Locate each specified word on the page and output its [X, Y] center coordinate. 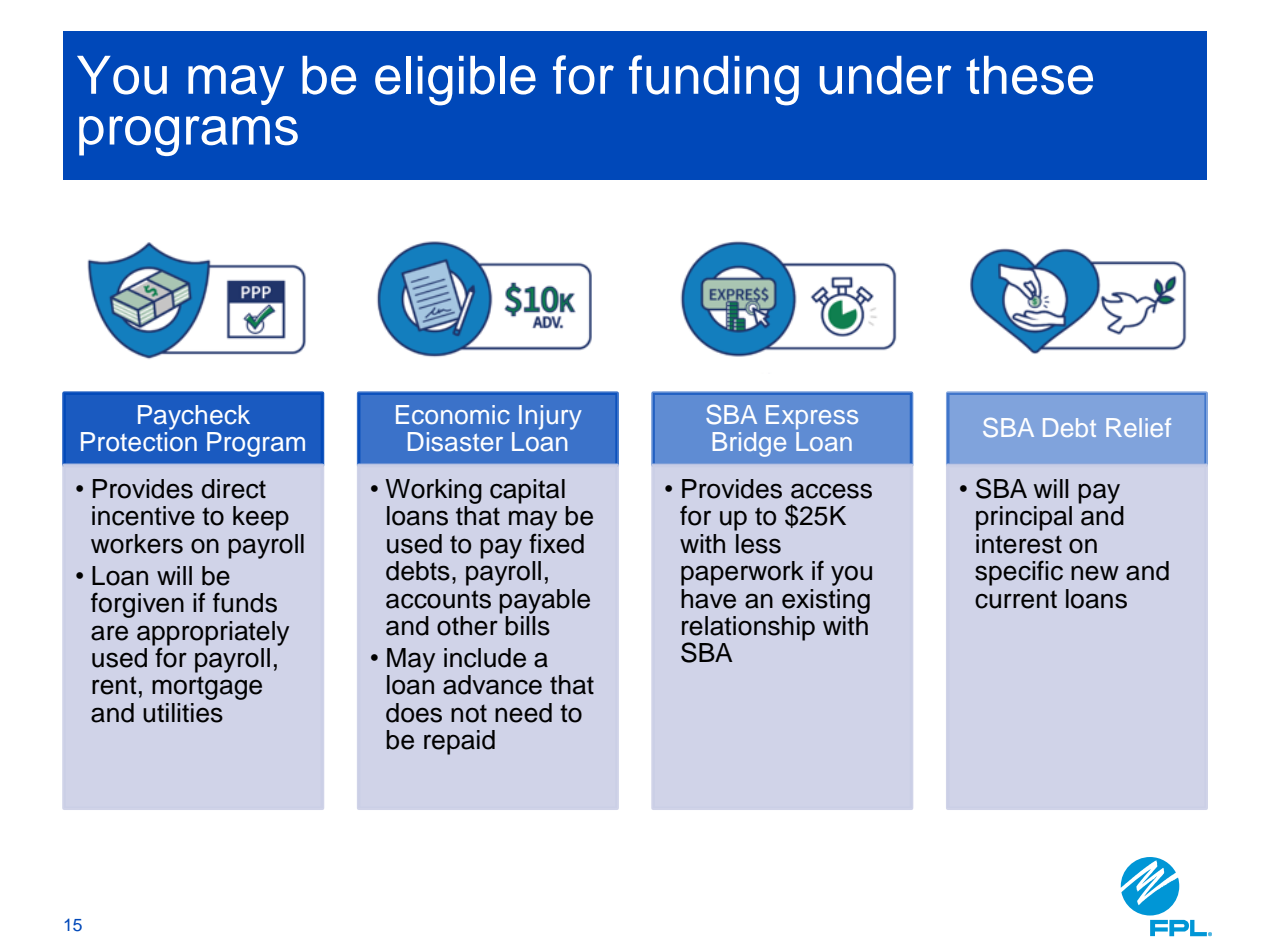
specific [1019, 573]
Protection [139, 440]
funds [245, 602]
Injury [550, 417]
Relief [1138, 427]
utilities [183, 713]
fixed [556, 544]
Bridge [749, 444]
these [1029, 75]
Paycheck [194, 417]
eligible [455, 81]
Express [812, 417]
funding [714, 80]
